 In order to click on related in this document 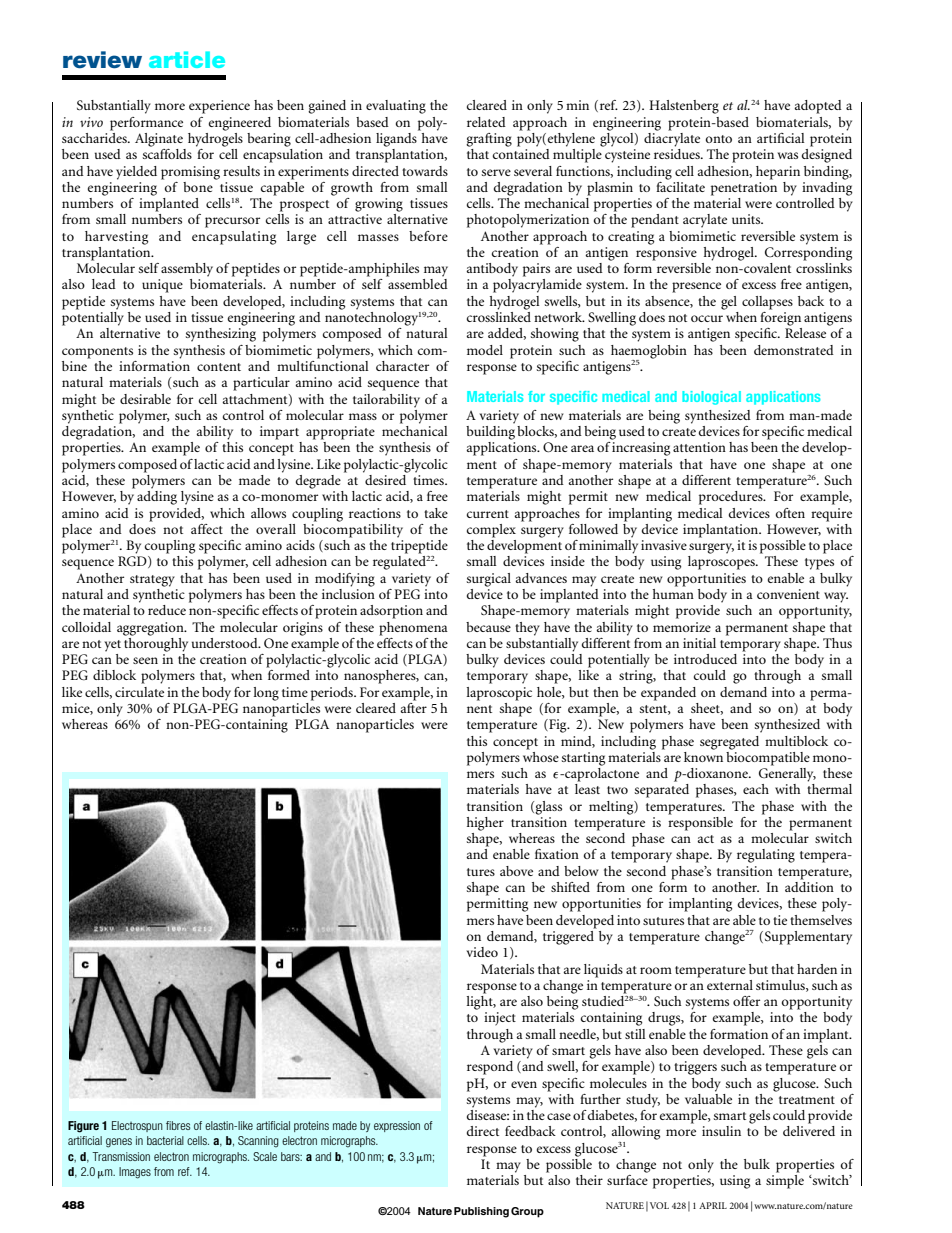, I will do `click(486, 122)`.
